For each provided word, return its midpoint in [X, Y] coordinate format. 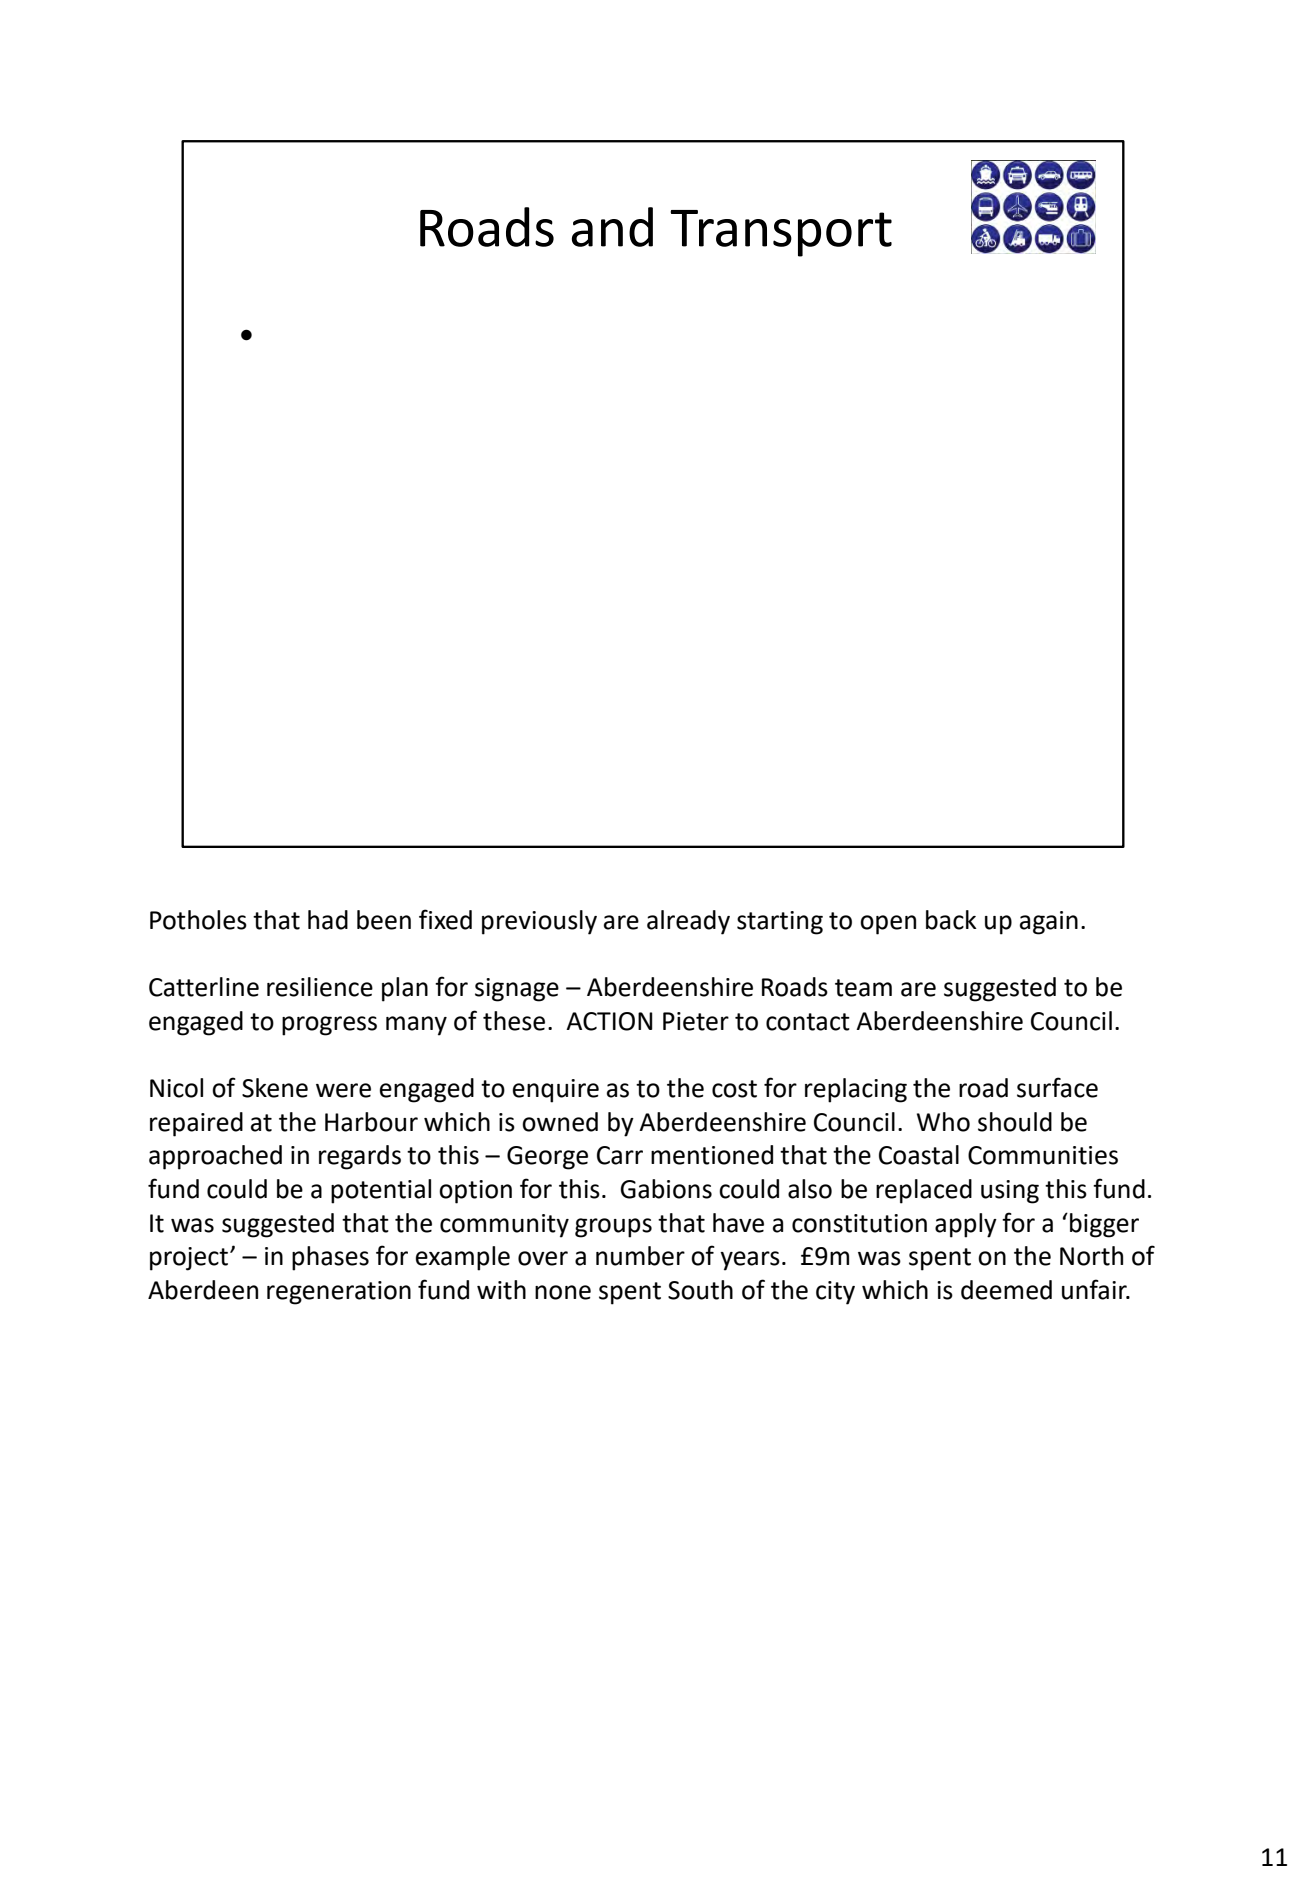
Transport [781, 233]
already [688, 922]
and [612, 227]
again [1049, 923]
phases [330, 1258]
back [951, 920]
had [328, 920]
